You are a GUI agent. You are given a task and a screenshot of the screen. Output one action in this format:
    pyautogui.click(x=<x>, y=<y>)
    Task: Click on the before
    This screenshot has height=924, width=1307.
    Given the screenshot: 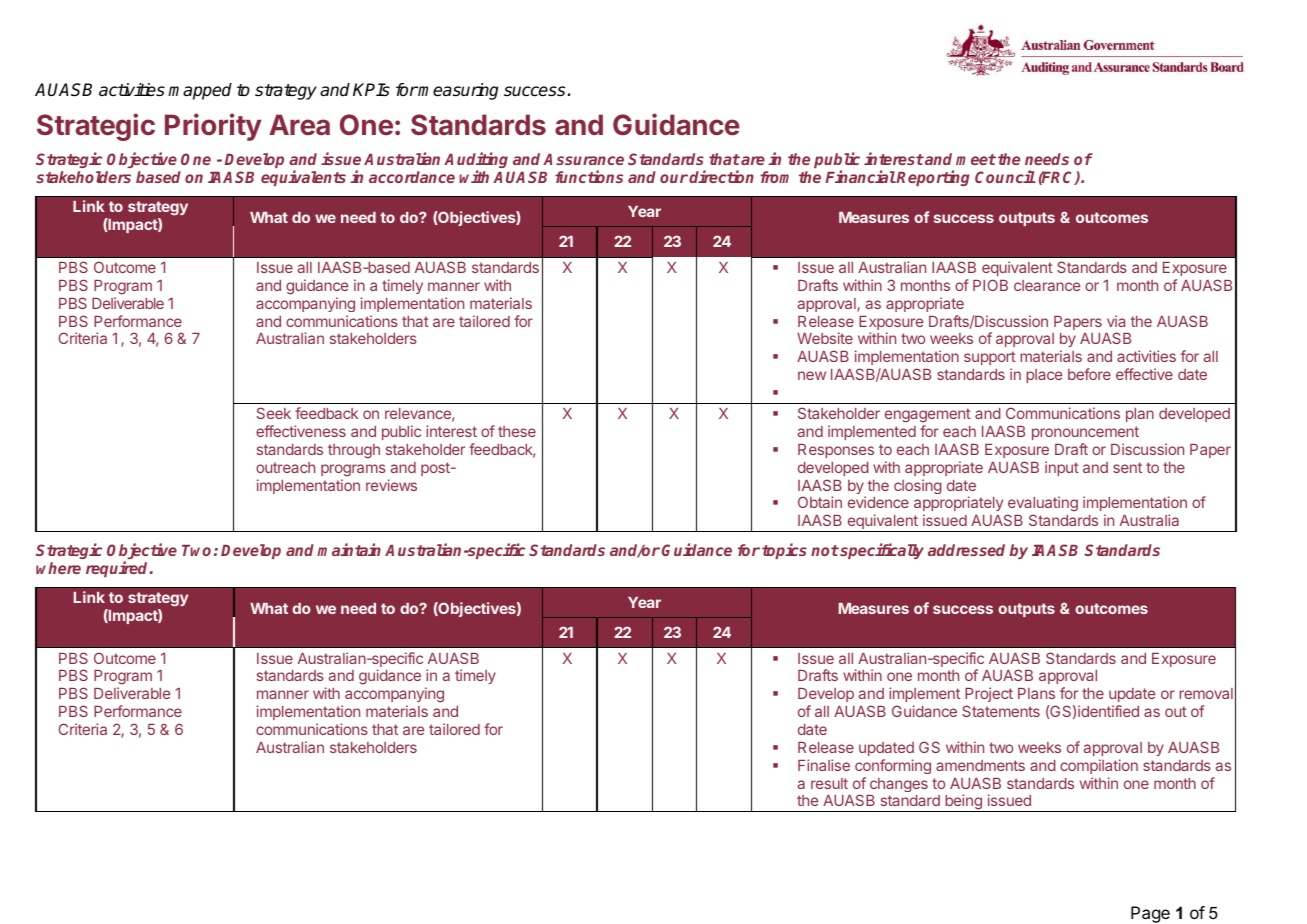 What is the action you would take?
    pyautogui.click(x=1089, y=374)
